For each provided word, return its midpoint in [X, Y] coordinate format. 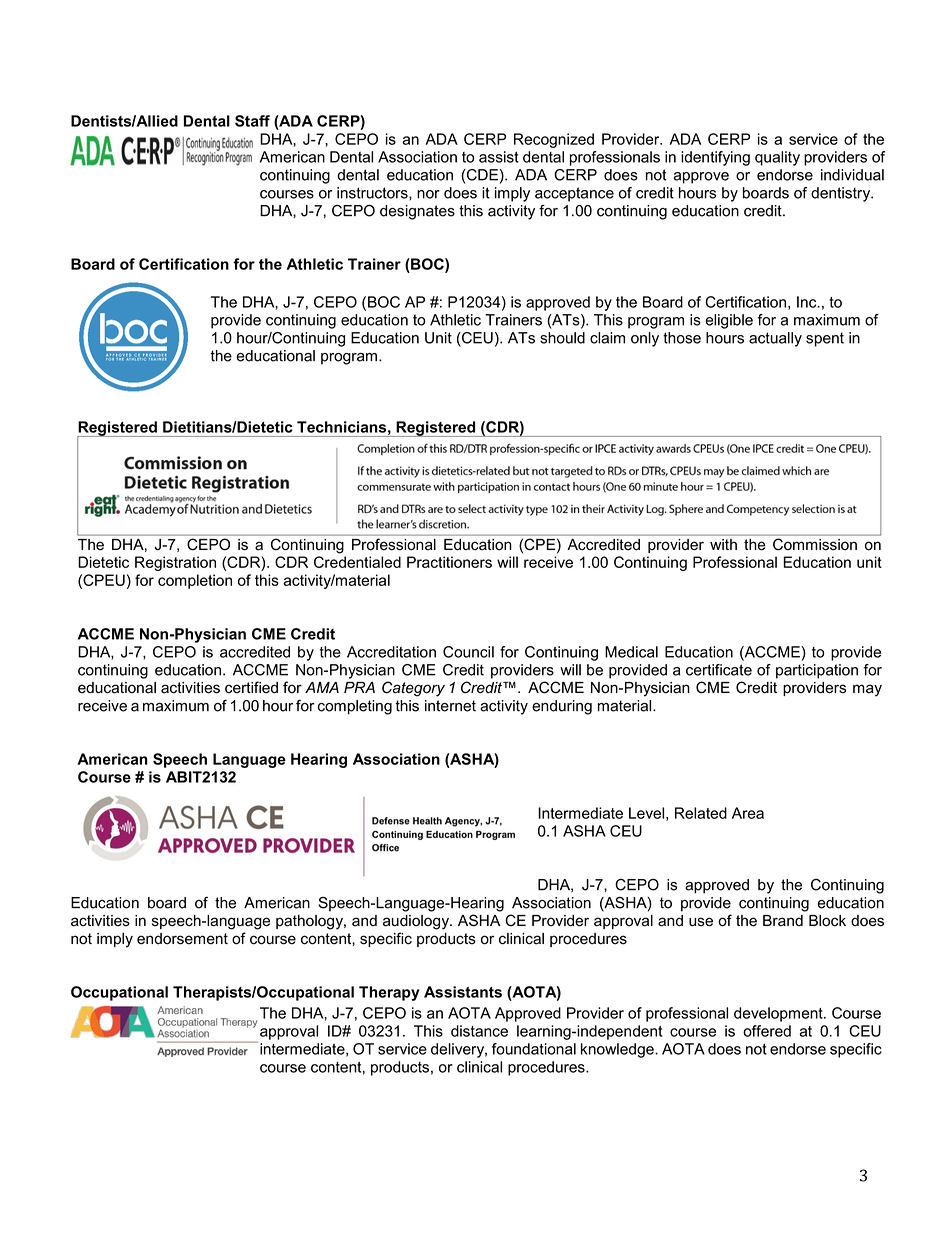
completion [195, 581]
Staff [252, 121]
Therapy [389, 993]
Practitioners [449, 562]
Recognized [554, 140]
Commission [815, 544]
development [779, 1014]
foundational [534, 1049]
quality [777, 158]
